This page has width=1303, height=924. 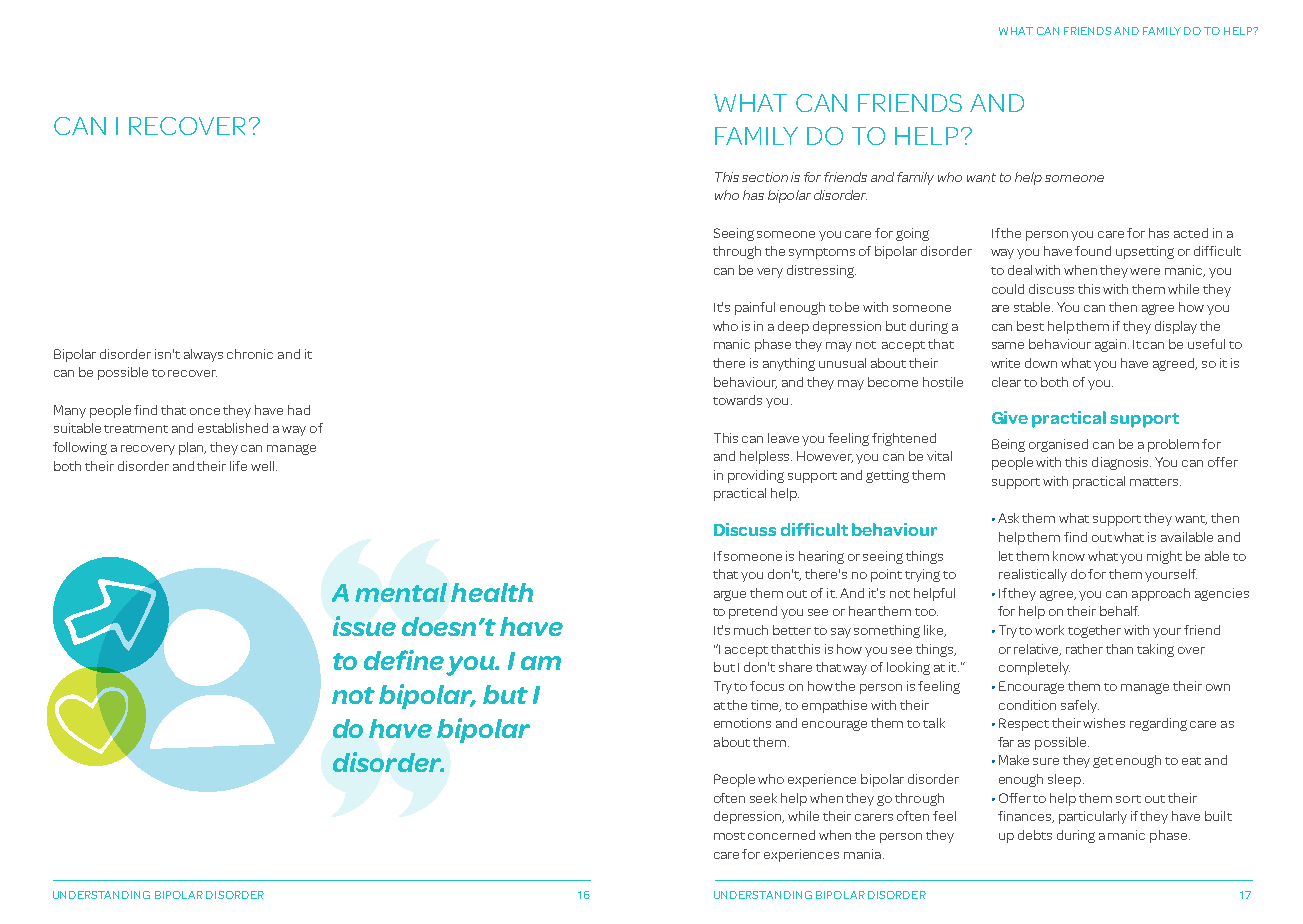 What do you see at coordinates (767, 686) in the page?
I see `focus` at bounding box center [767, 686].
